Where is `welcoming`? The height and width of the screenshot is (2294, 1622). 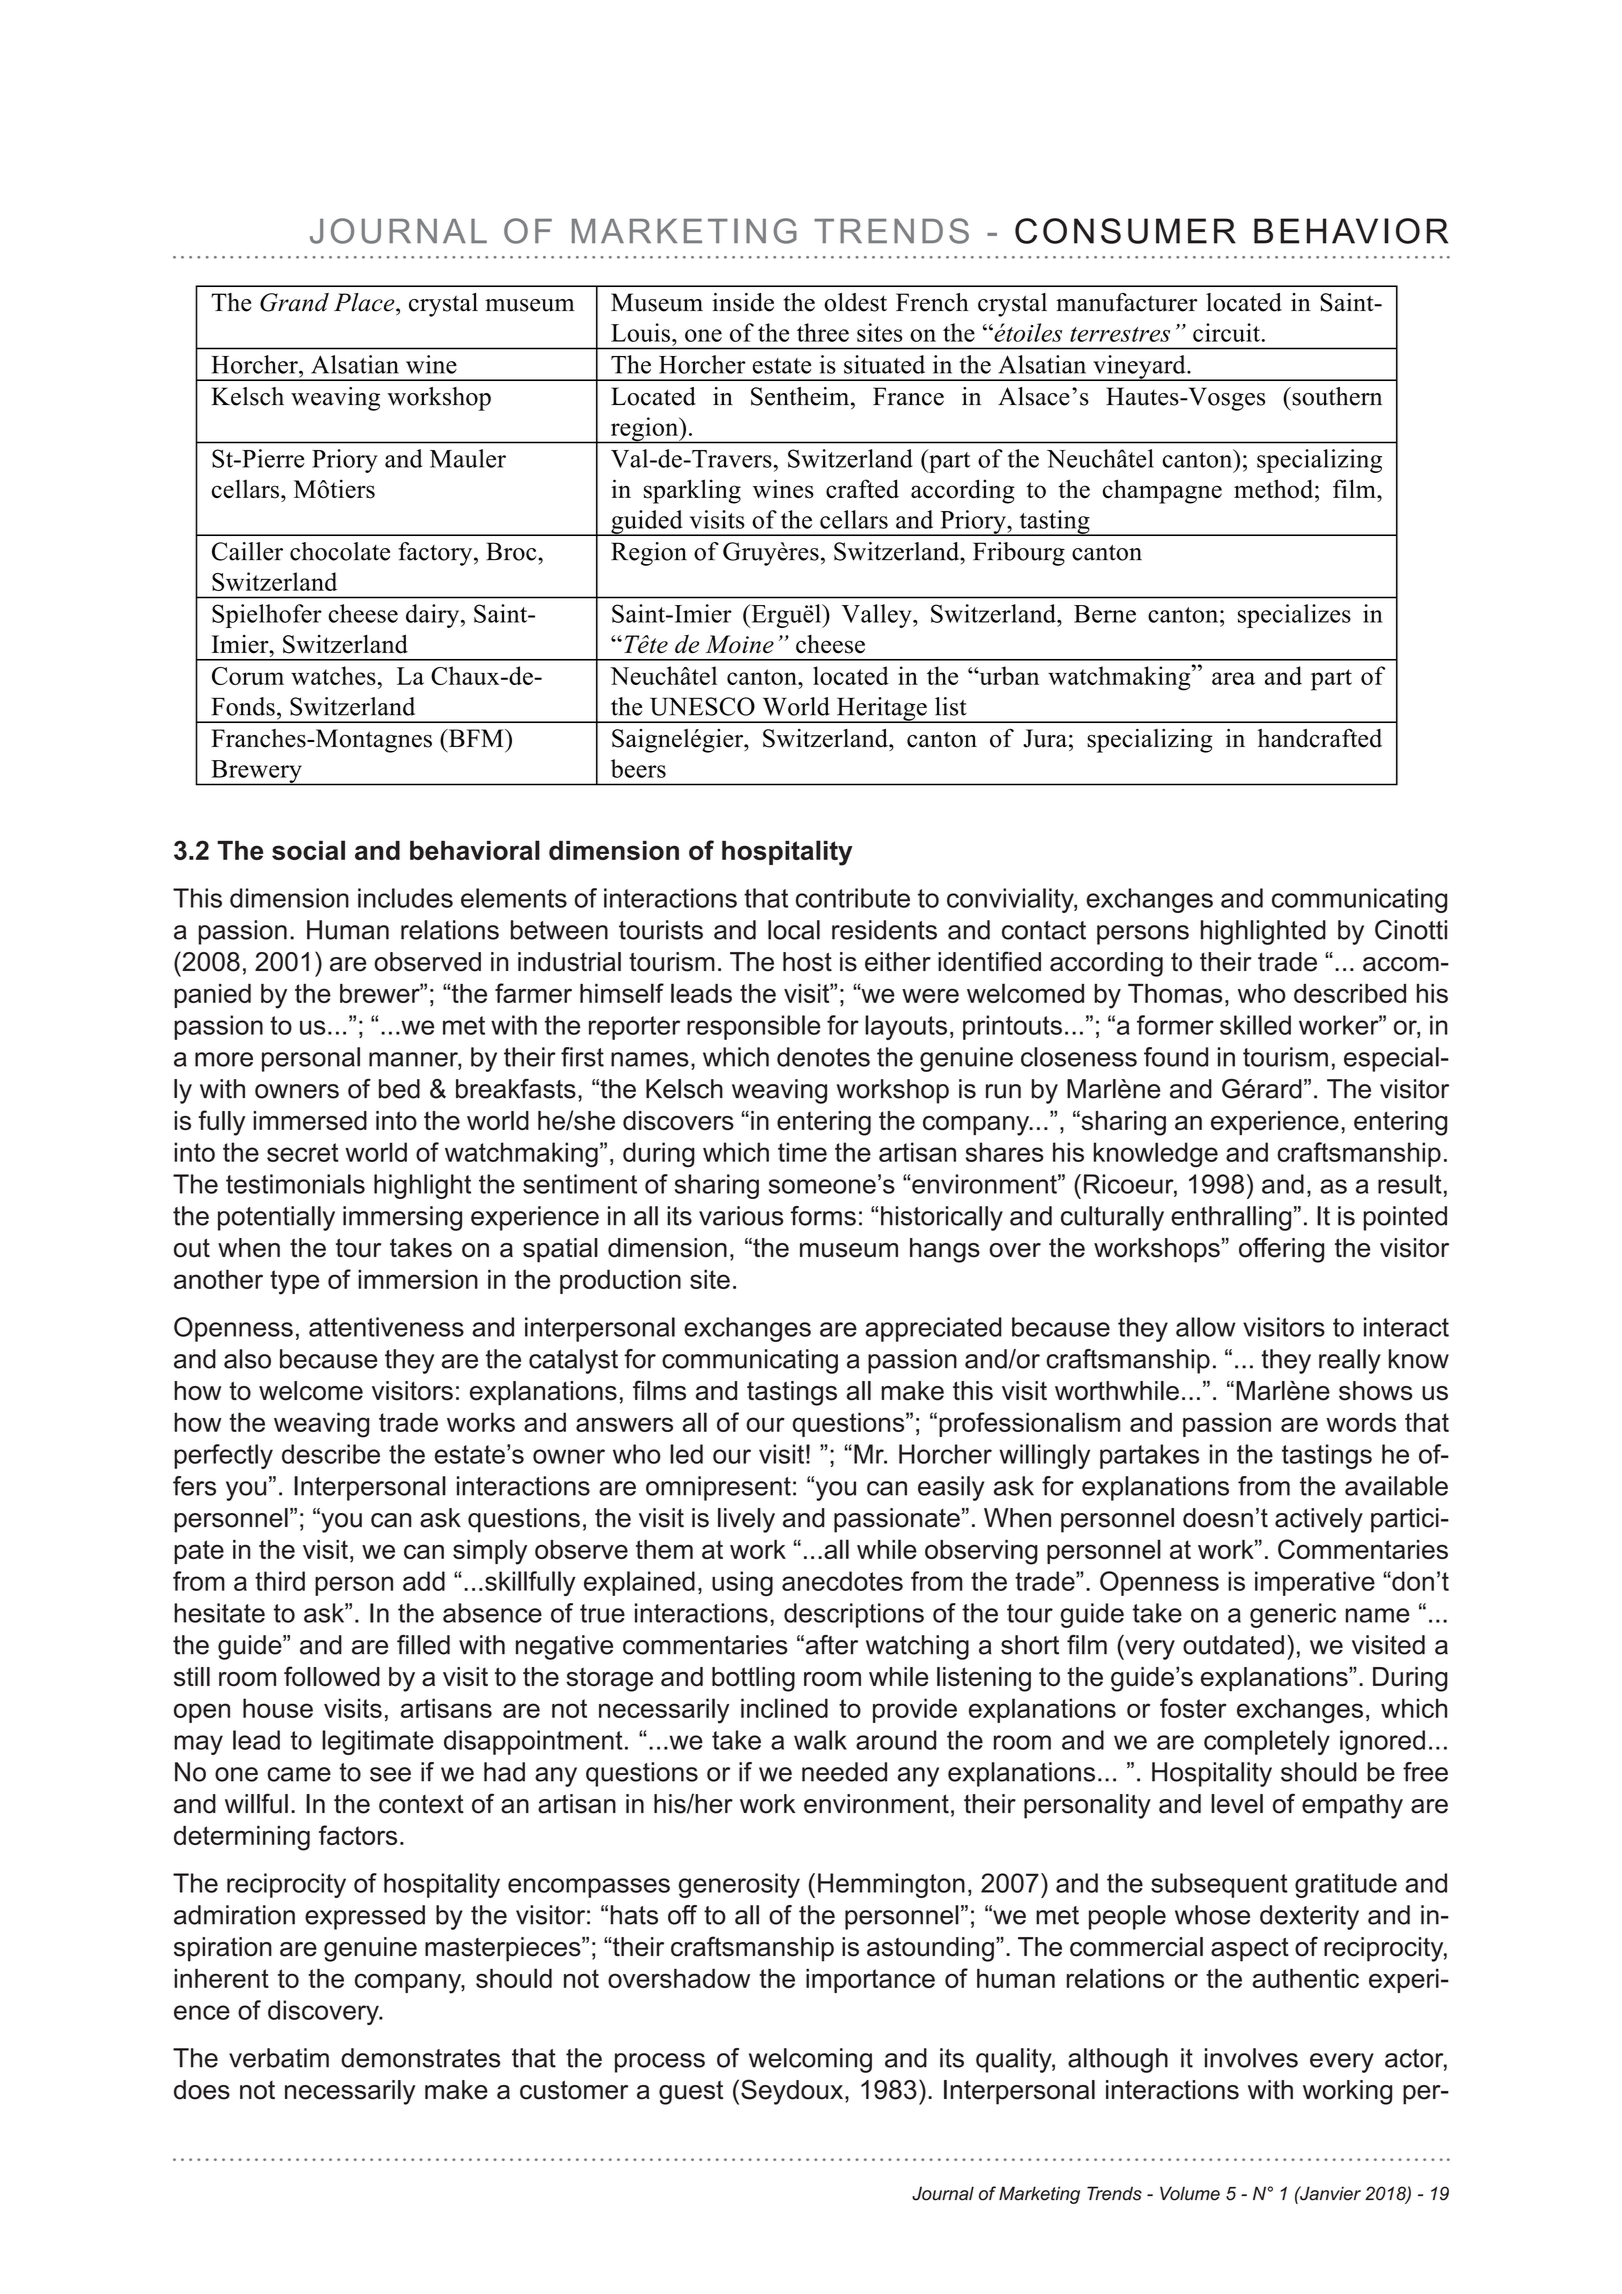
welcoming is located at coordinates (810, 2060).
